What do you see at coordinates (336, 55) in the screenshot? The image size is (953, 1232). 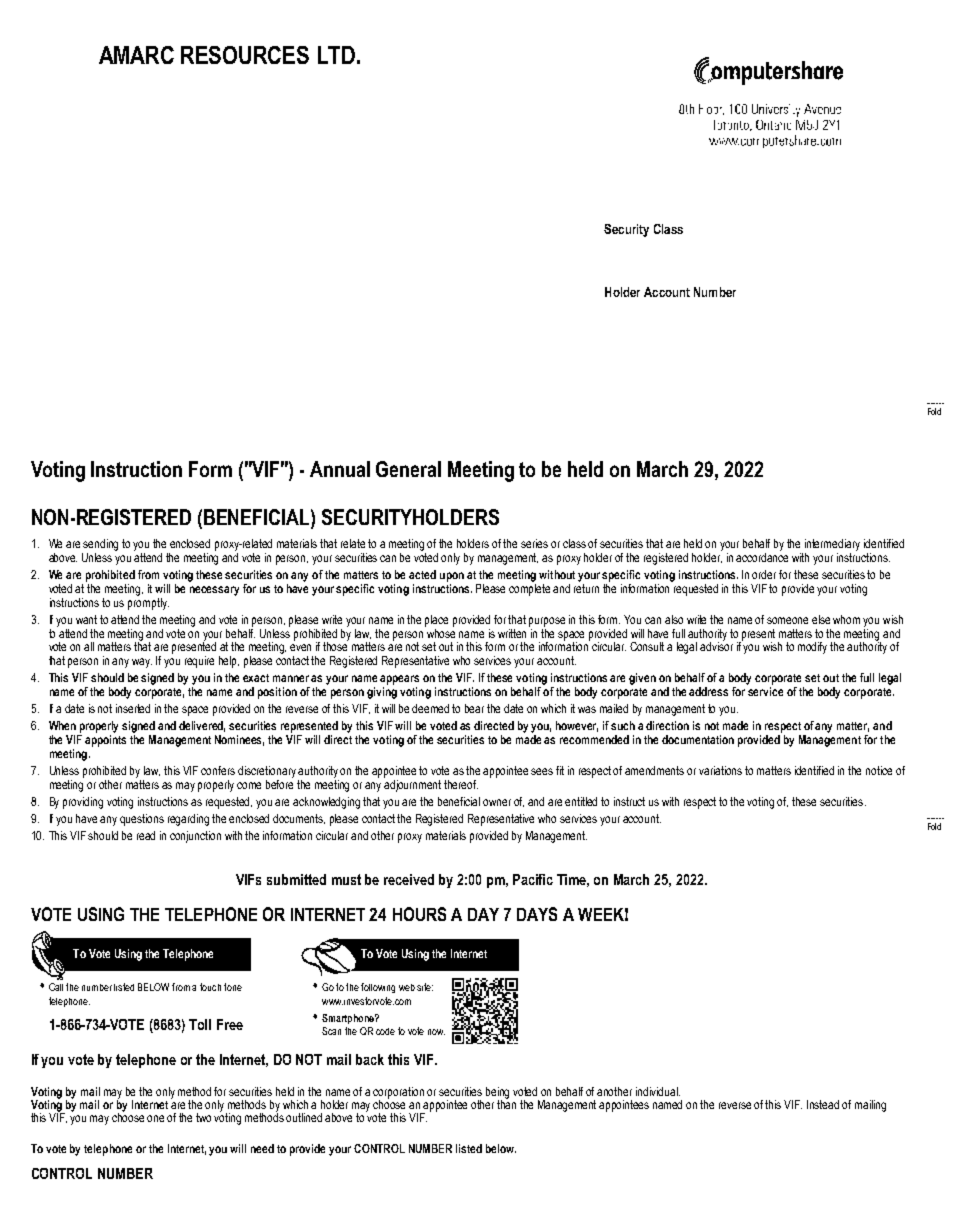 I see `LTD` at bounding box center [336, 55].
